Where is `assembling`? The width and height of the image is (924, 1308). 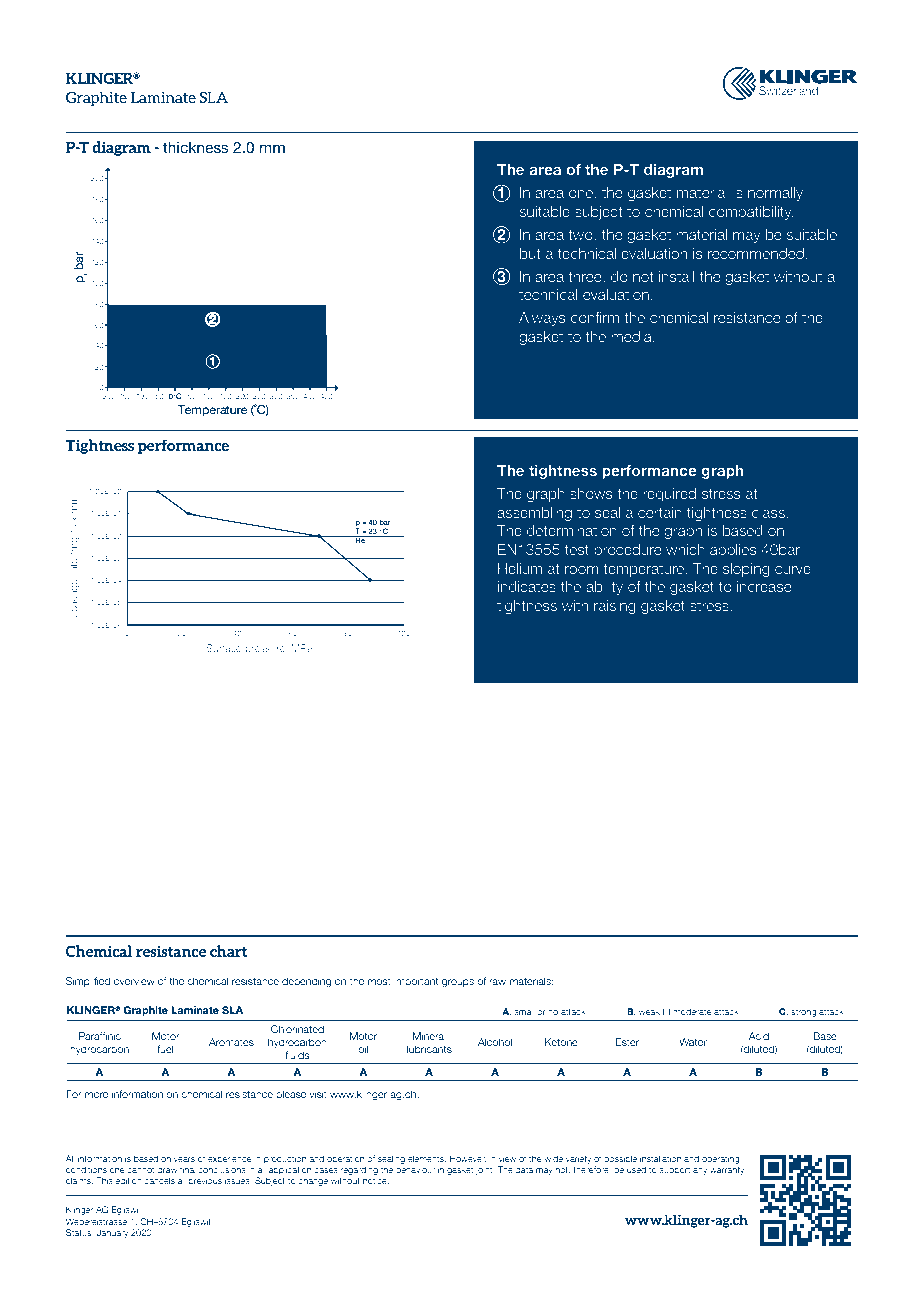
assembling is located at coordinates (534, 514).
